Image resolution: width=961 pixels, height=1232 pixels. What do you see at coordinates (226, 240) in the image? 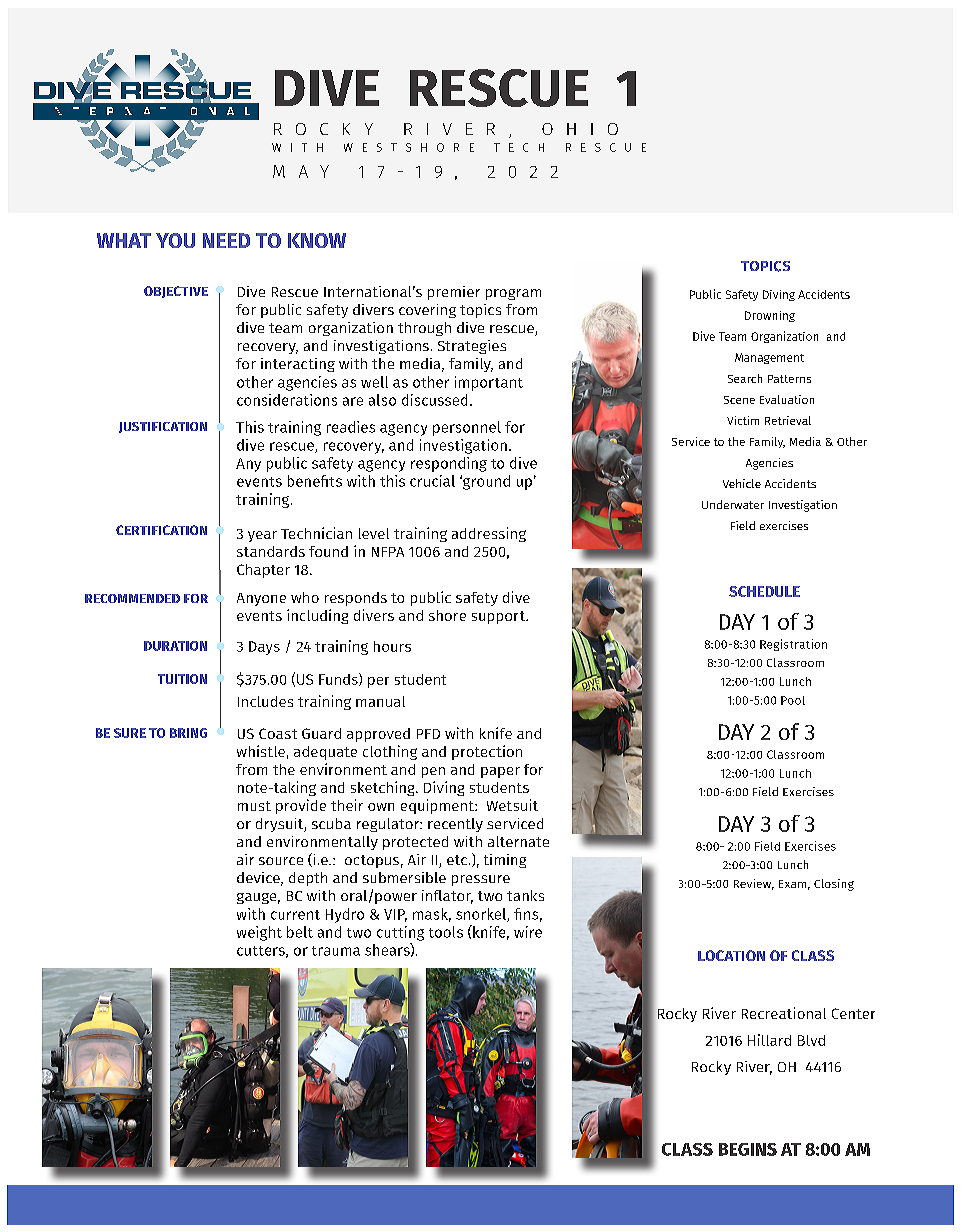
I see `NEED` at bounding box center [226, 240].
